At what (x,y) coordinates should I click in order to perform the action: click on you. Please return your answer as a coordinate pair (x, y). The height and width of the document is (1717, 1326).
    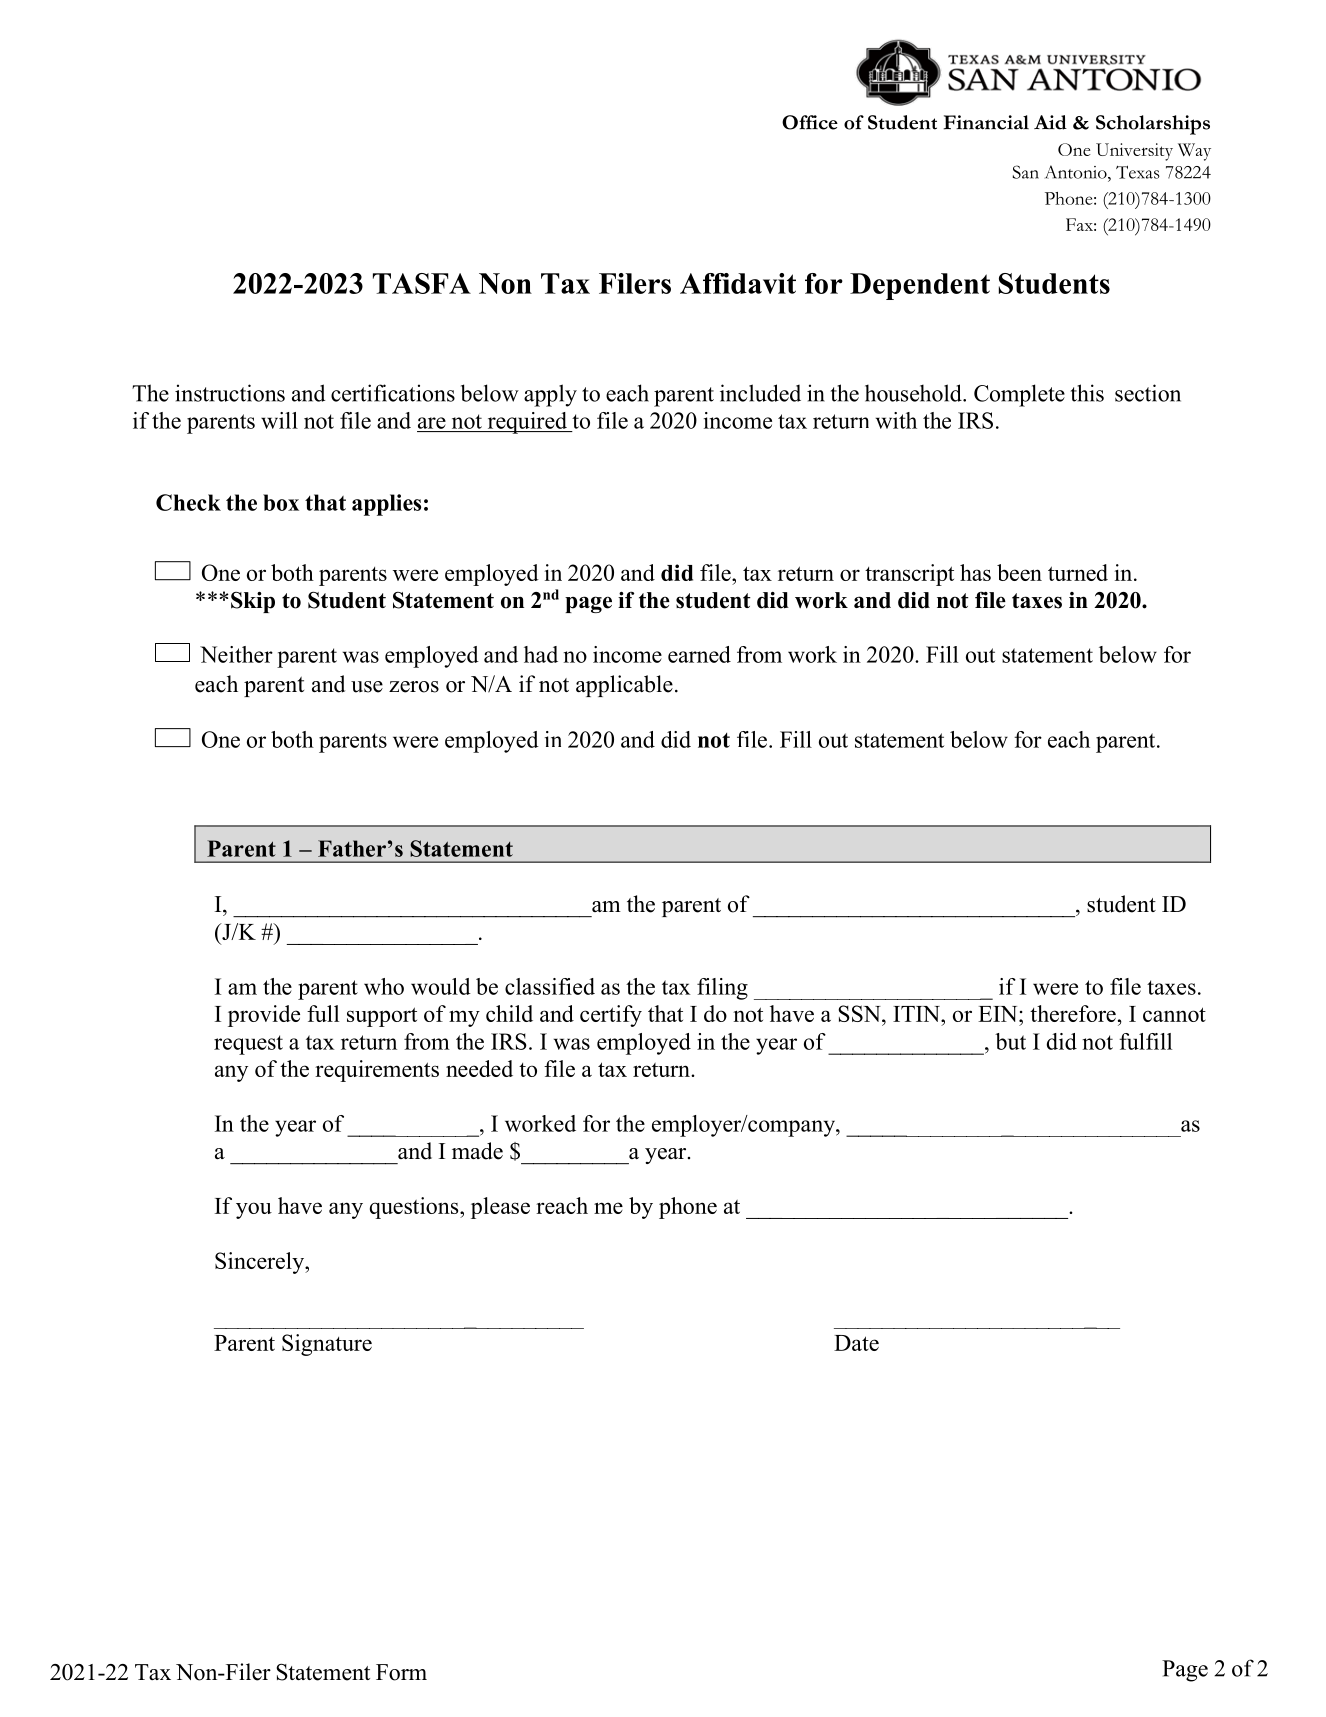
    Looking at the image, I should click on (254, 1210).
